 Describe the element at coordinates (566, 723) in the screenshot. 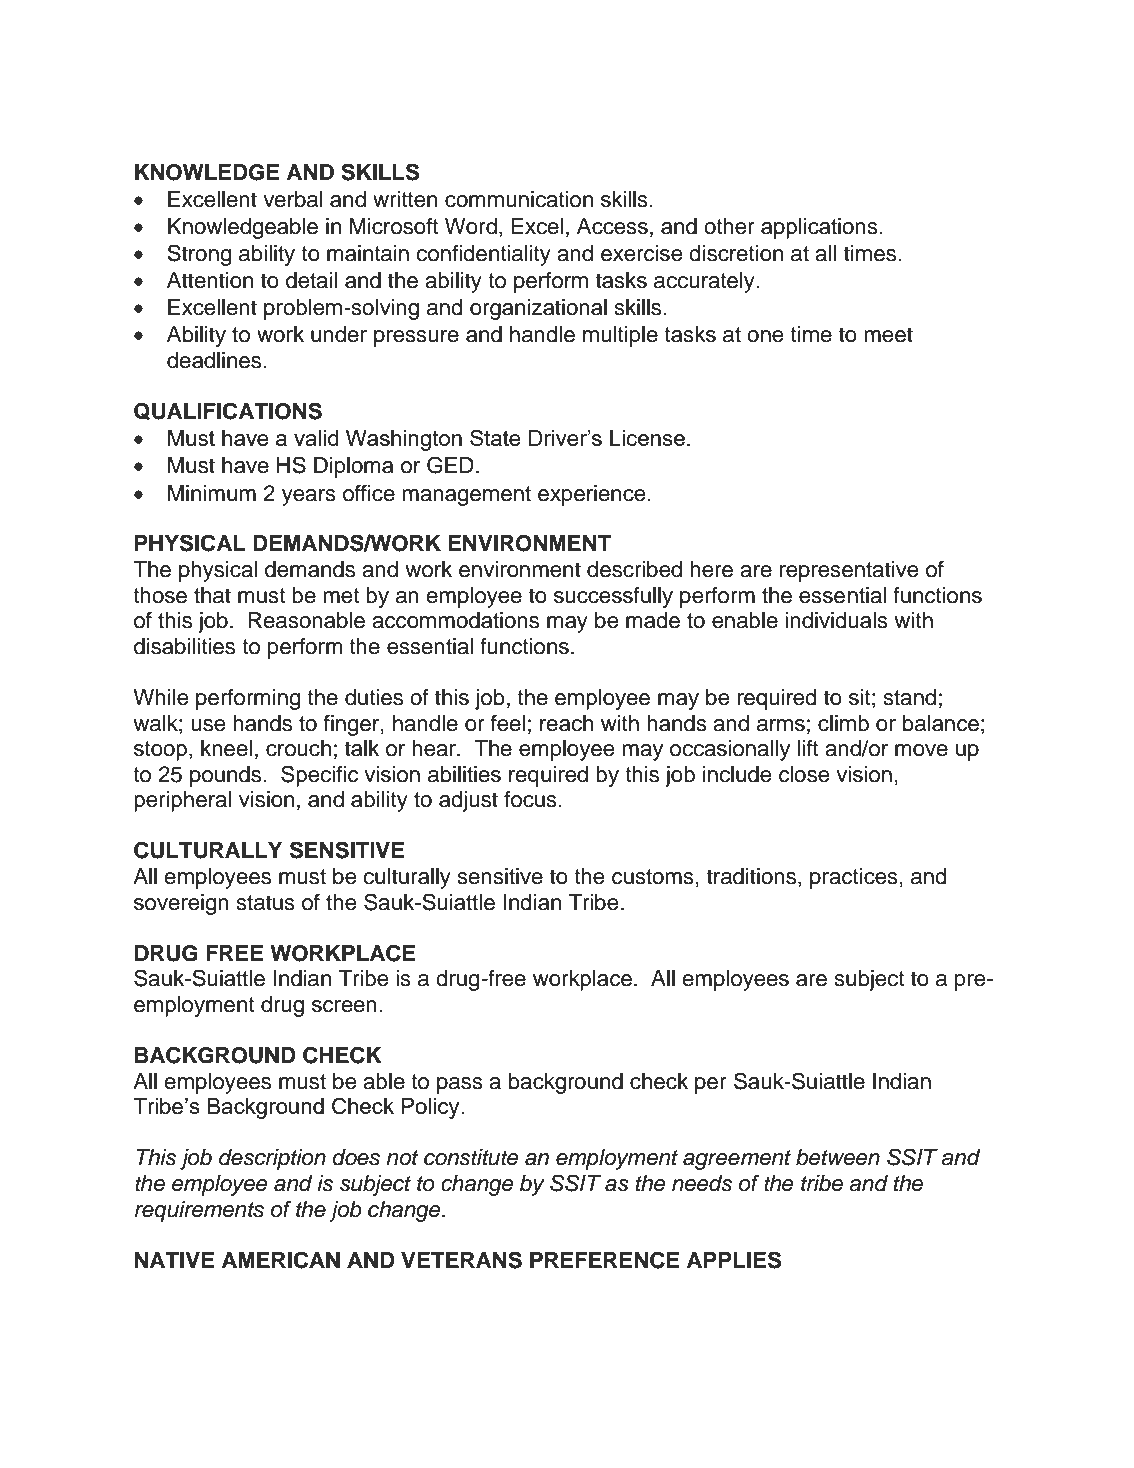

I see `reach` at that location.
